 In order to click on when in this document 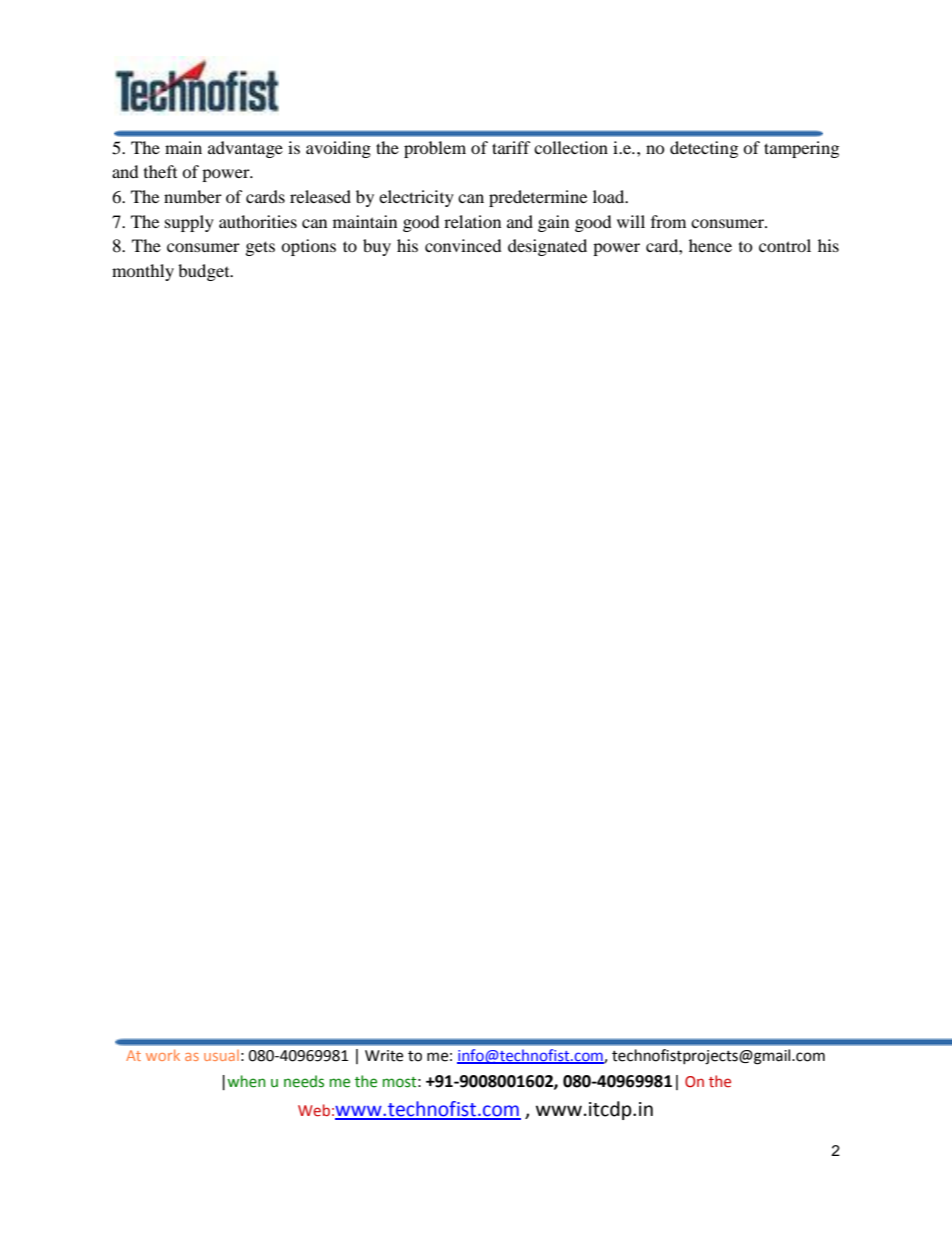, I will do `click(246, 1081)`.
